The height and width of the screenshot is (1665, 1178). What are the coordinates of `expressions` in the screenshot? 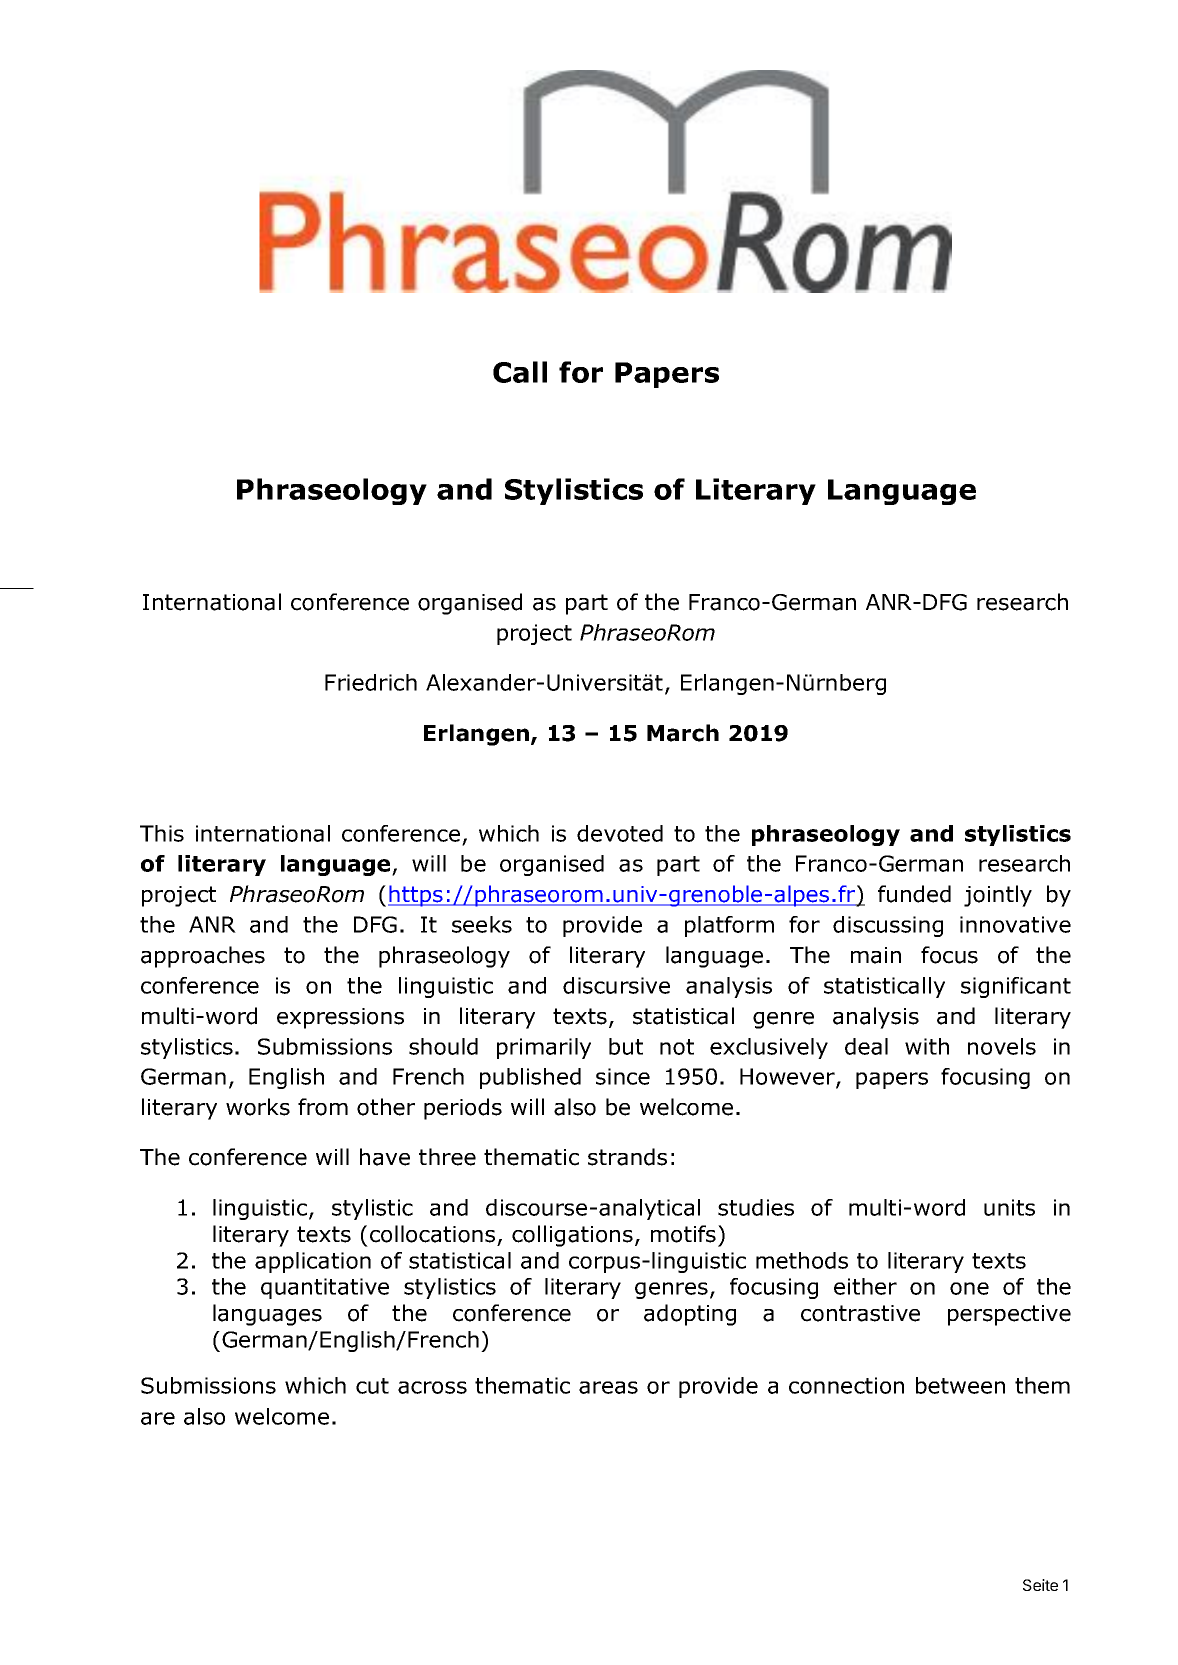 It's located at (340, 1018).
